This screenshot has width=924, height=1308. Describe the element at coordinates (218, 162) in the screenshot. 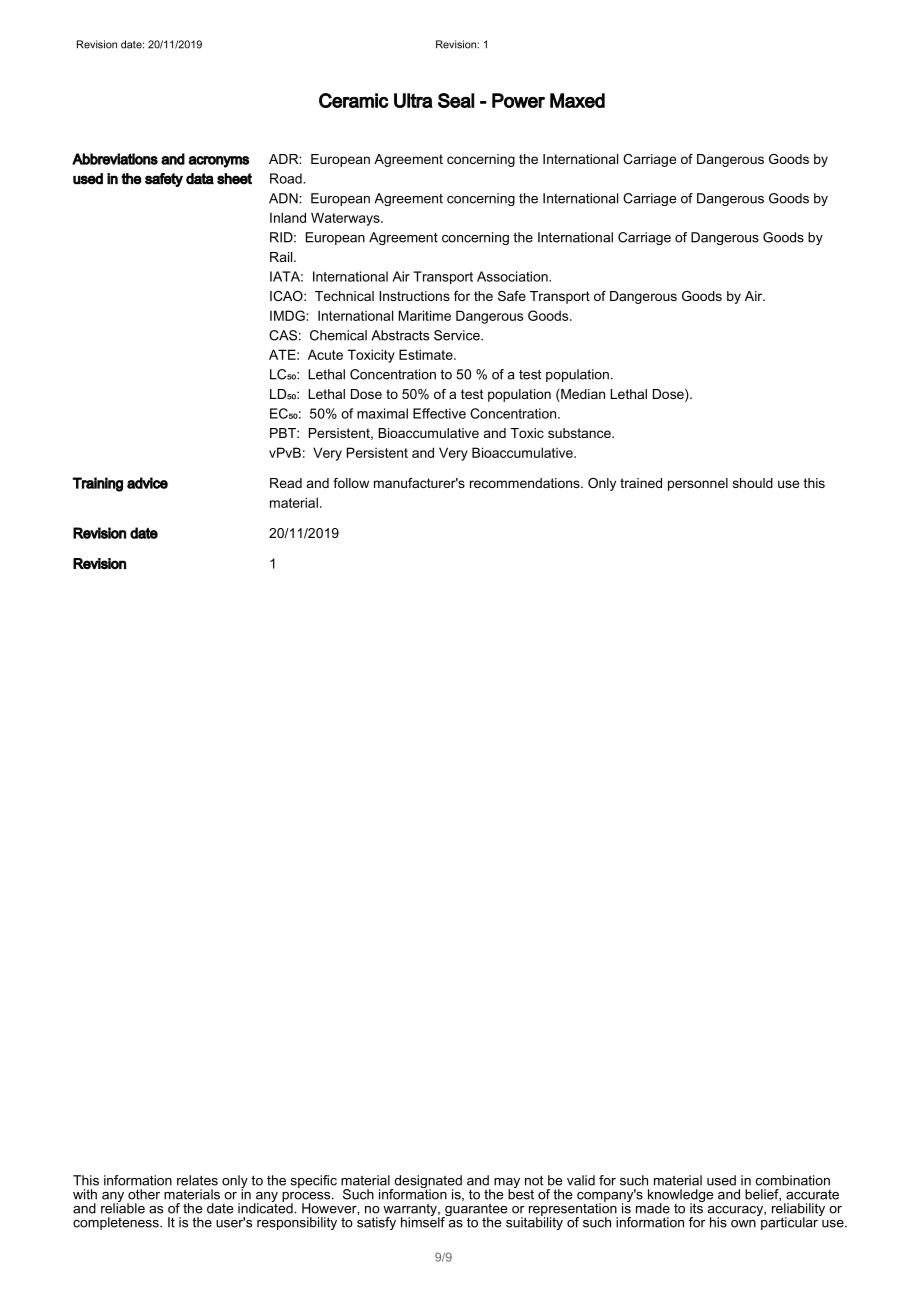

I see `acronyms` at that location.
